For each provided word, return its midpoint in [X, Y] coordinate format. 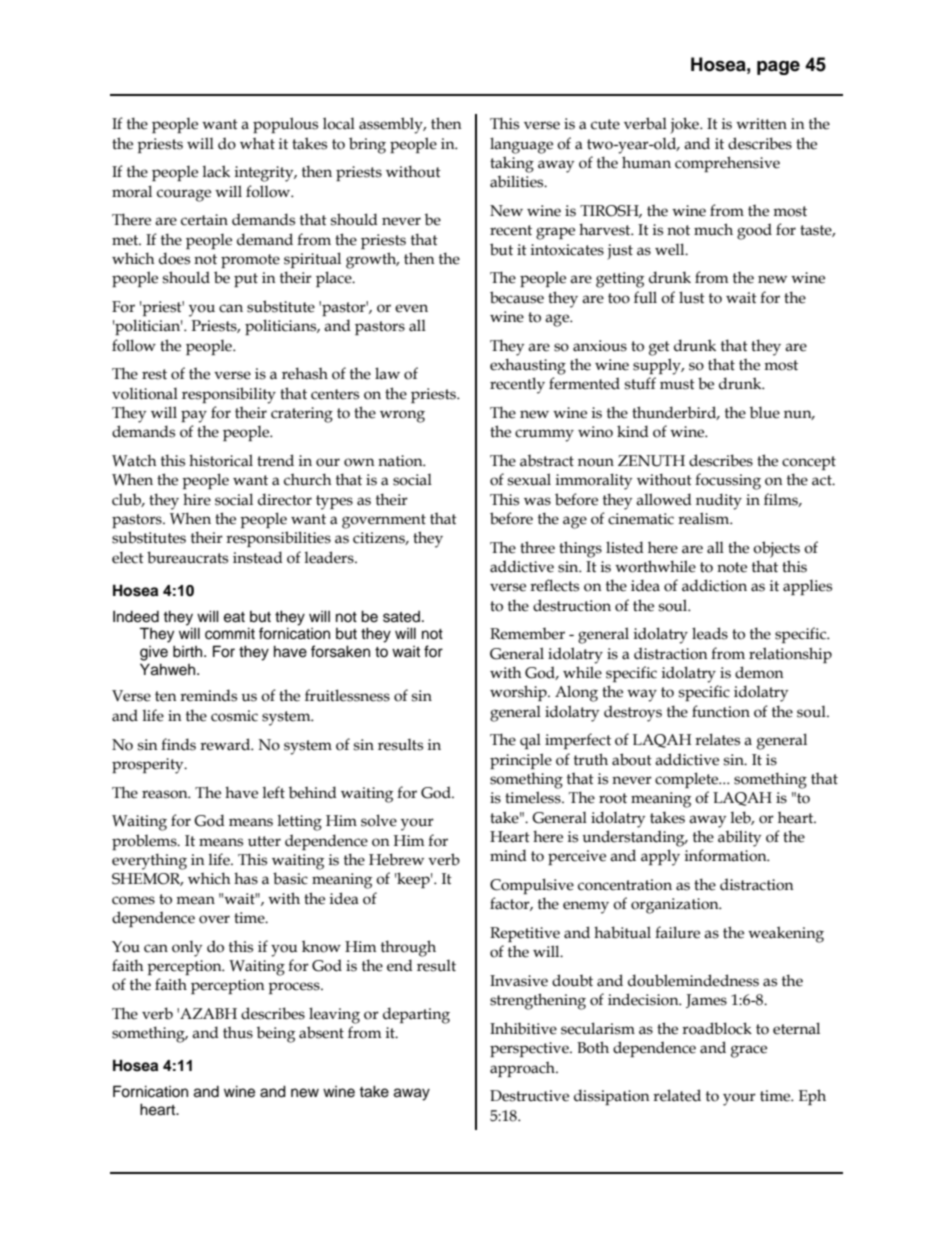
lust [692, 297]
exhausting [528, 366]
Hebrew [396, 859]
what [257, 143]
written [761, 124]
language [521, 145]
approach [523, 1069]
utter [264, 841]
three [537, 547]
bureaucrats [187, 557]
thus [238, 1032]
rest [154, 374]
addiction [714, 585]
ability [739, 838]
